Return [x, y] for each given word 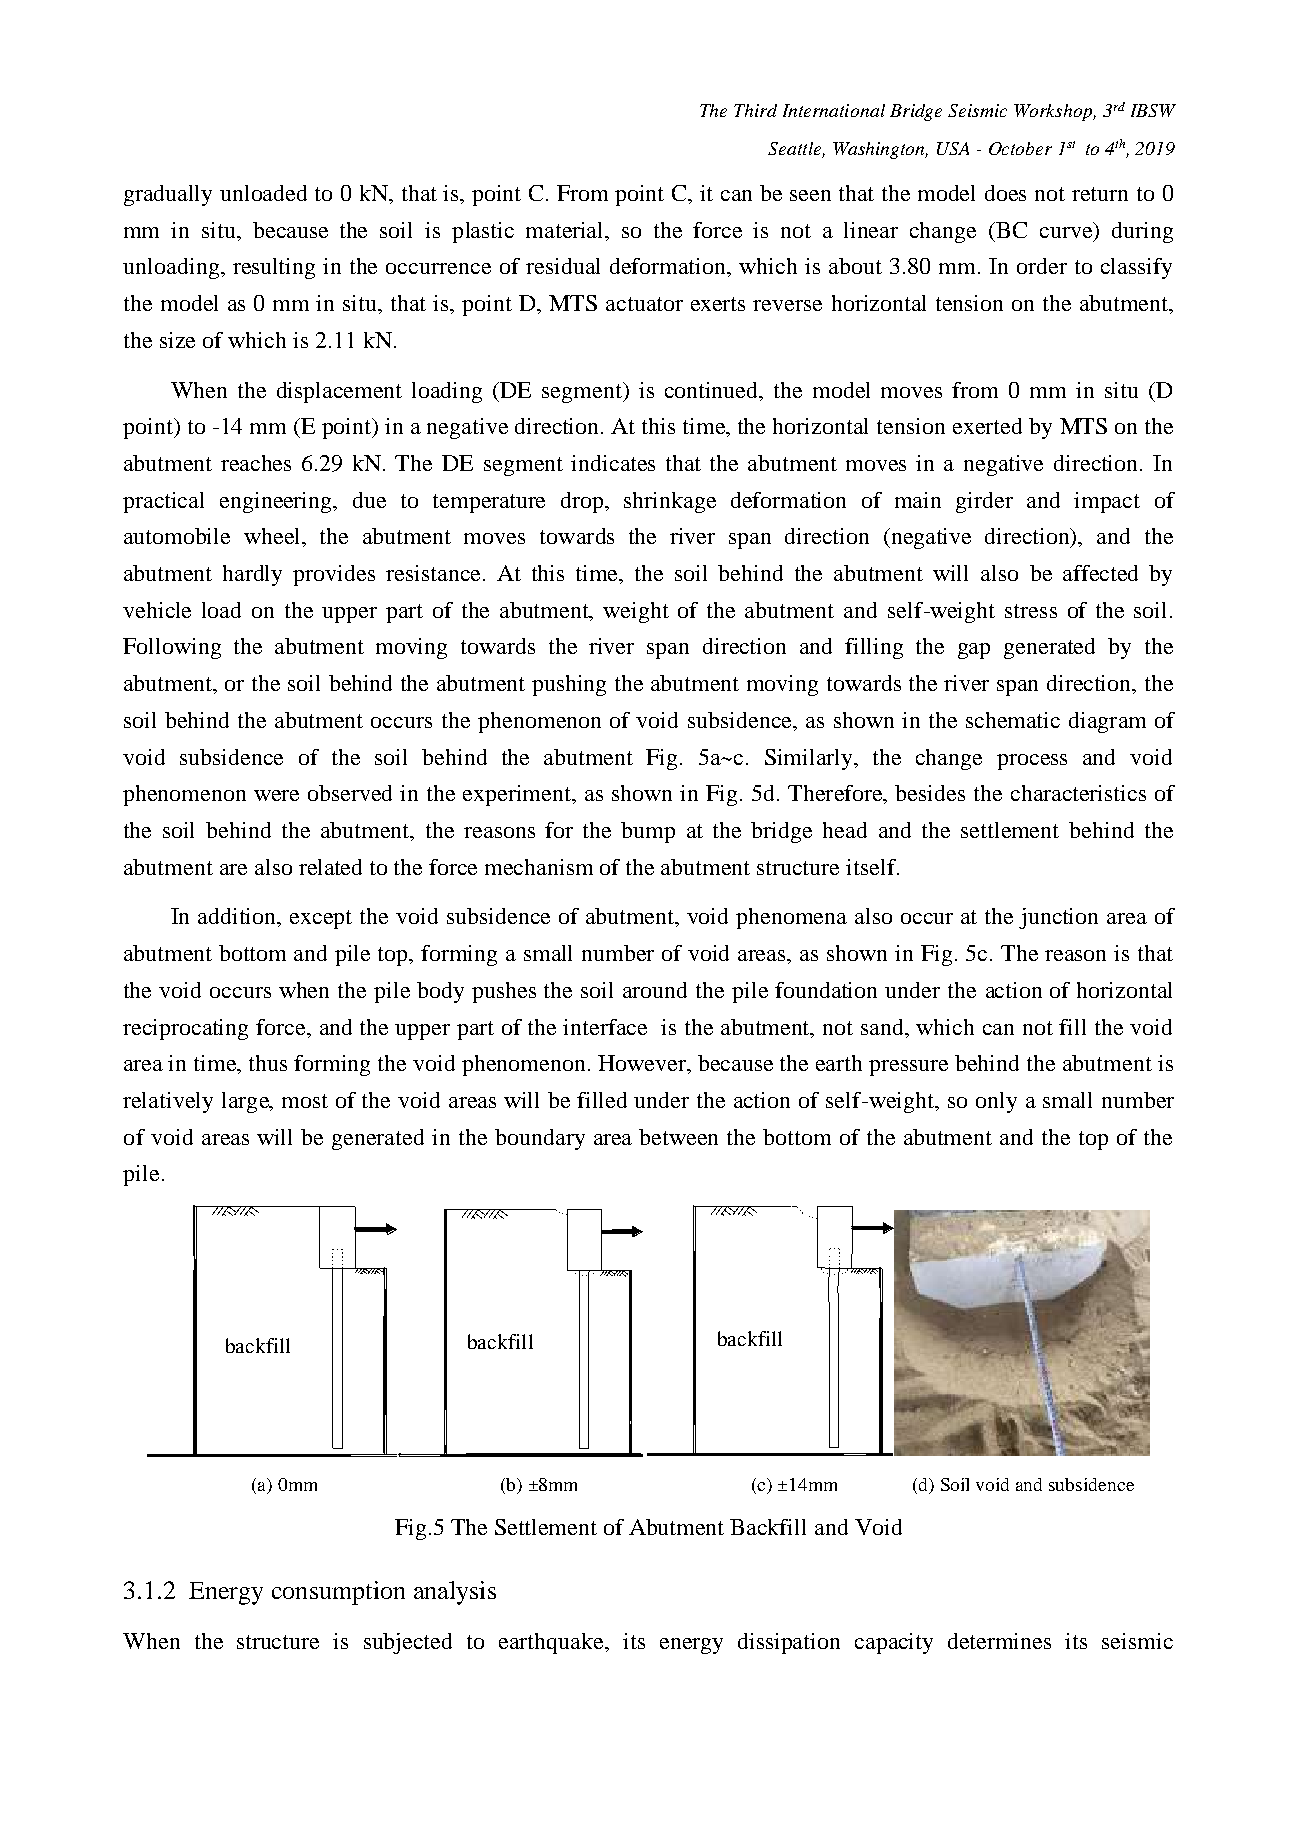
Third [755, 110]
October [1020, 148]
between [678, 1137]
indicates [613, 463]
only [996, 1102]
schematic [1013, 720]
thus [268, 1063]
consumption [338, 1593]
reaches [256, 463]
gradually [168, 195]
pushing [569, 685]
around [655, 990]
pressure [908, 1068]
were [276, 795]
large [246, 1102]
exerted [987, 426]
